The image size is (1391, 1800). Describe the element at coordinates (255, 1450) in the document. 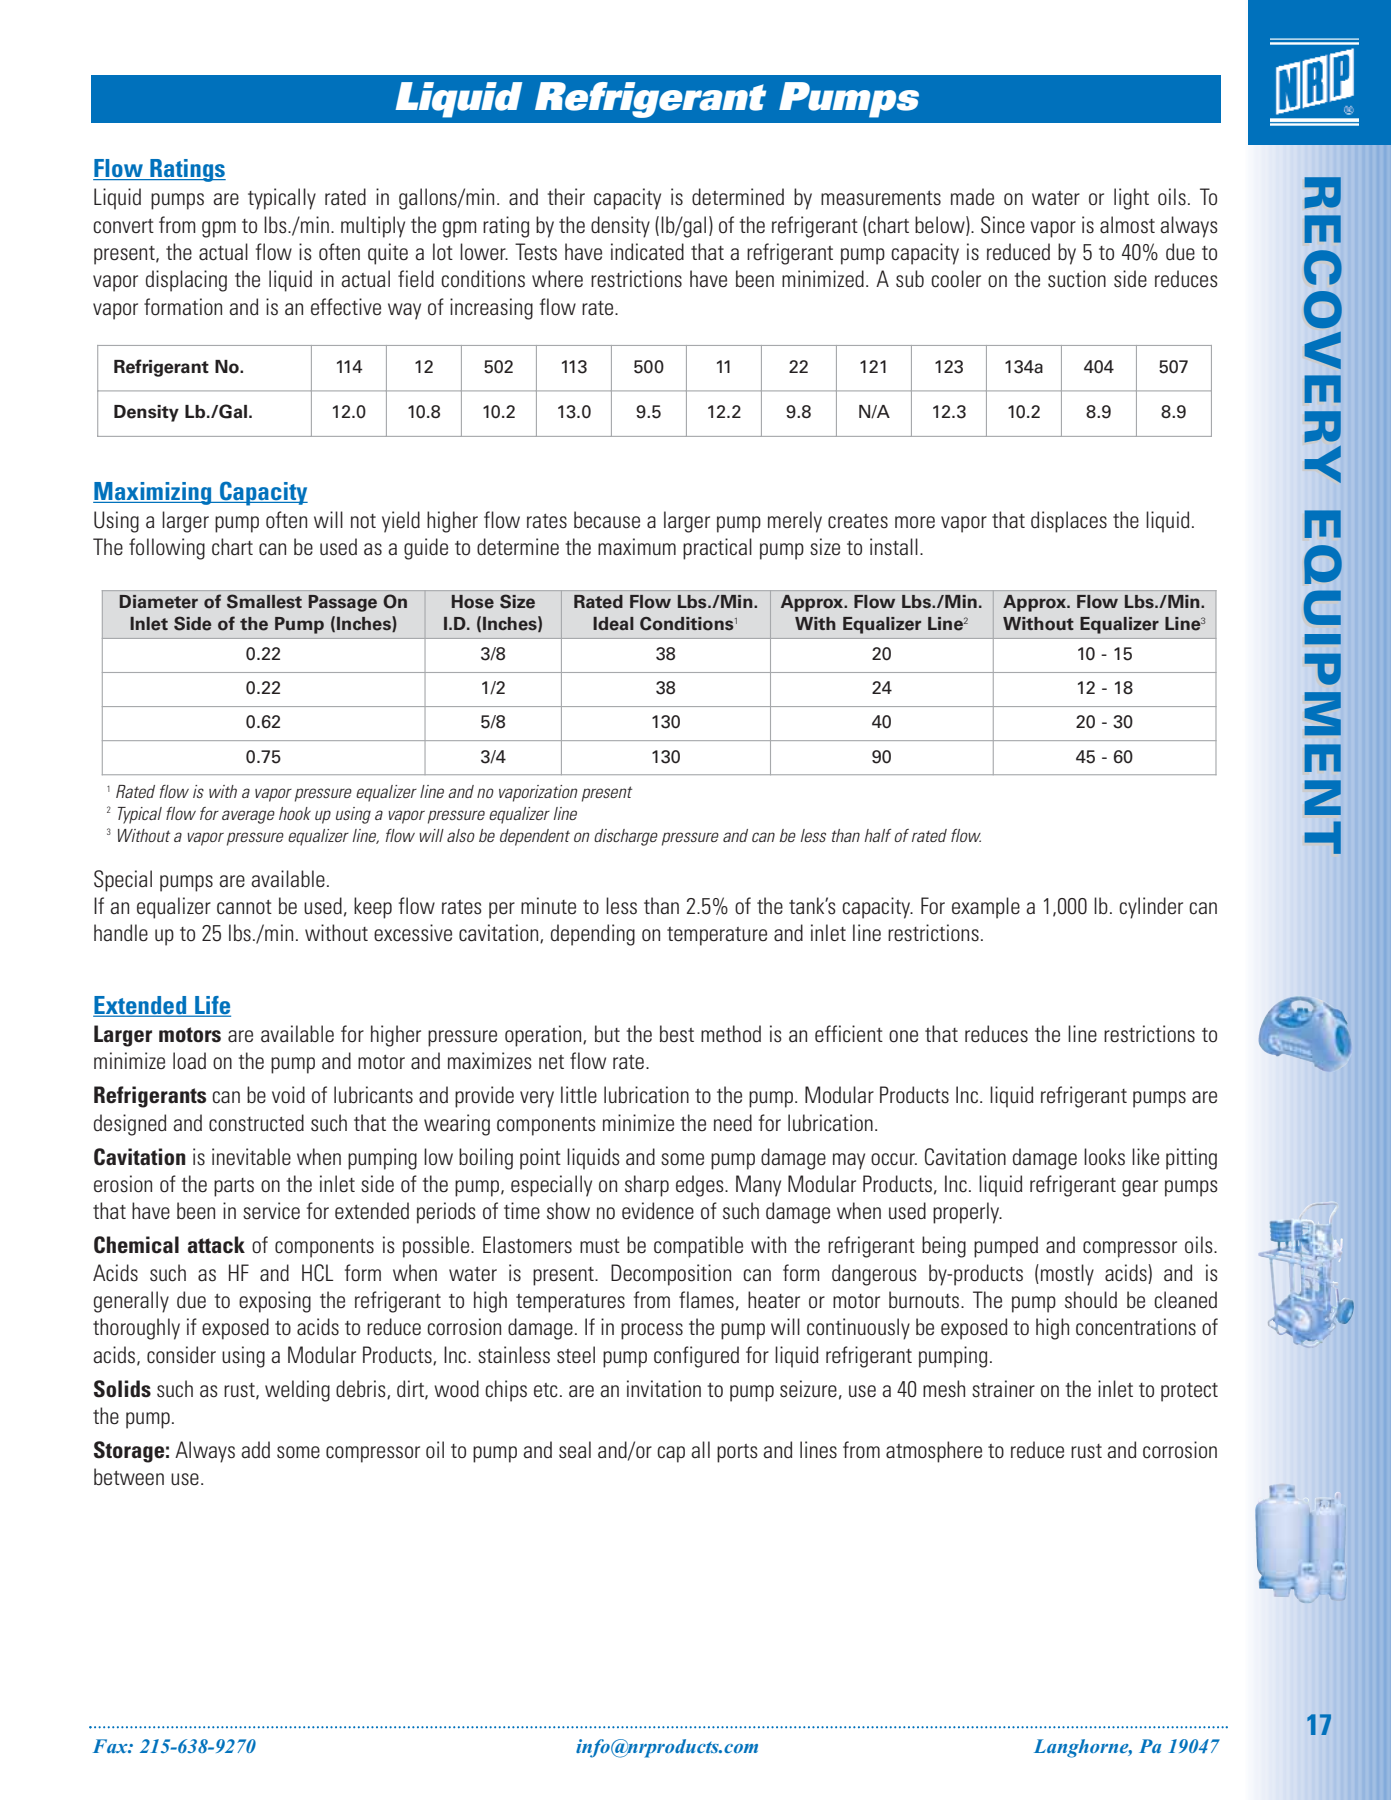

I see `add` at that location.
